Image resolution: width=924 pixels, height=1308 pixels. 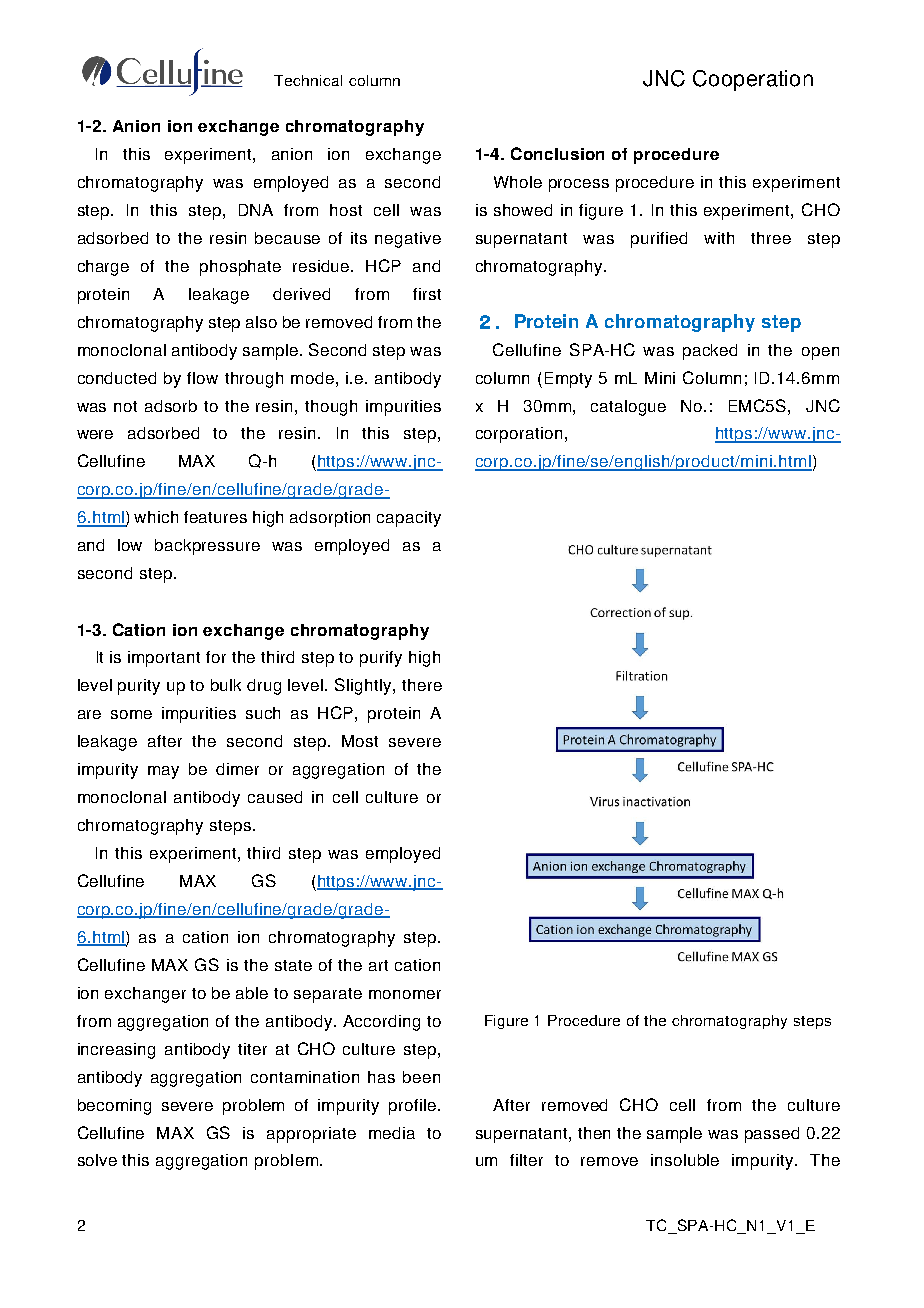 What do you see at coordinates (628, 408) in the image?
I see `catalogue` at bounding box center [628, 408].
